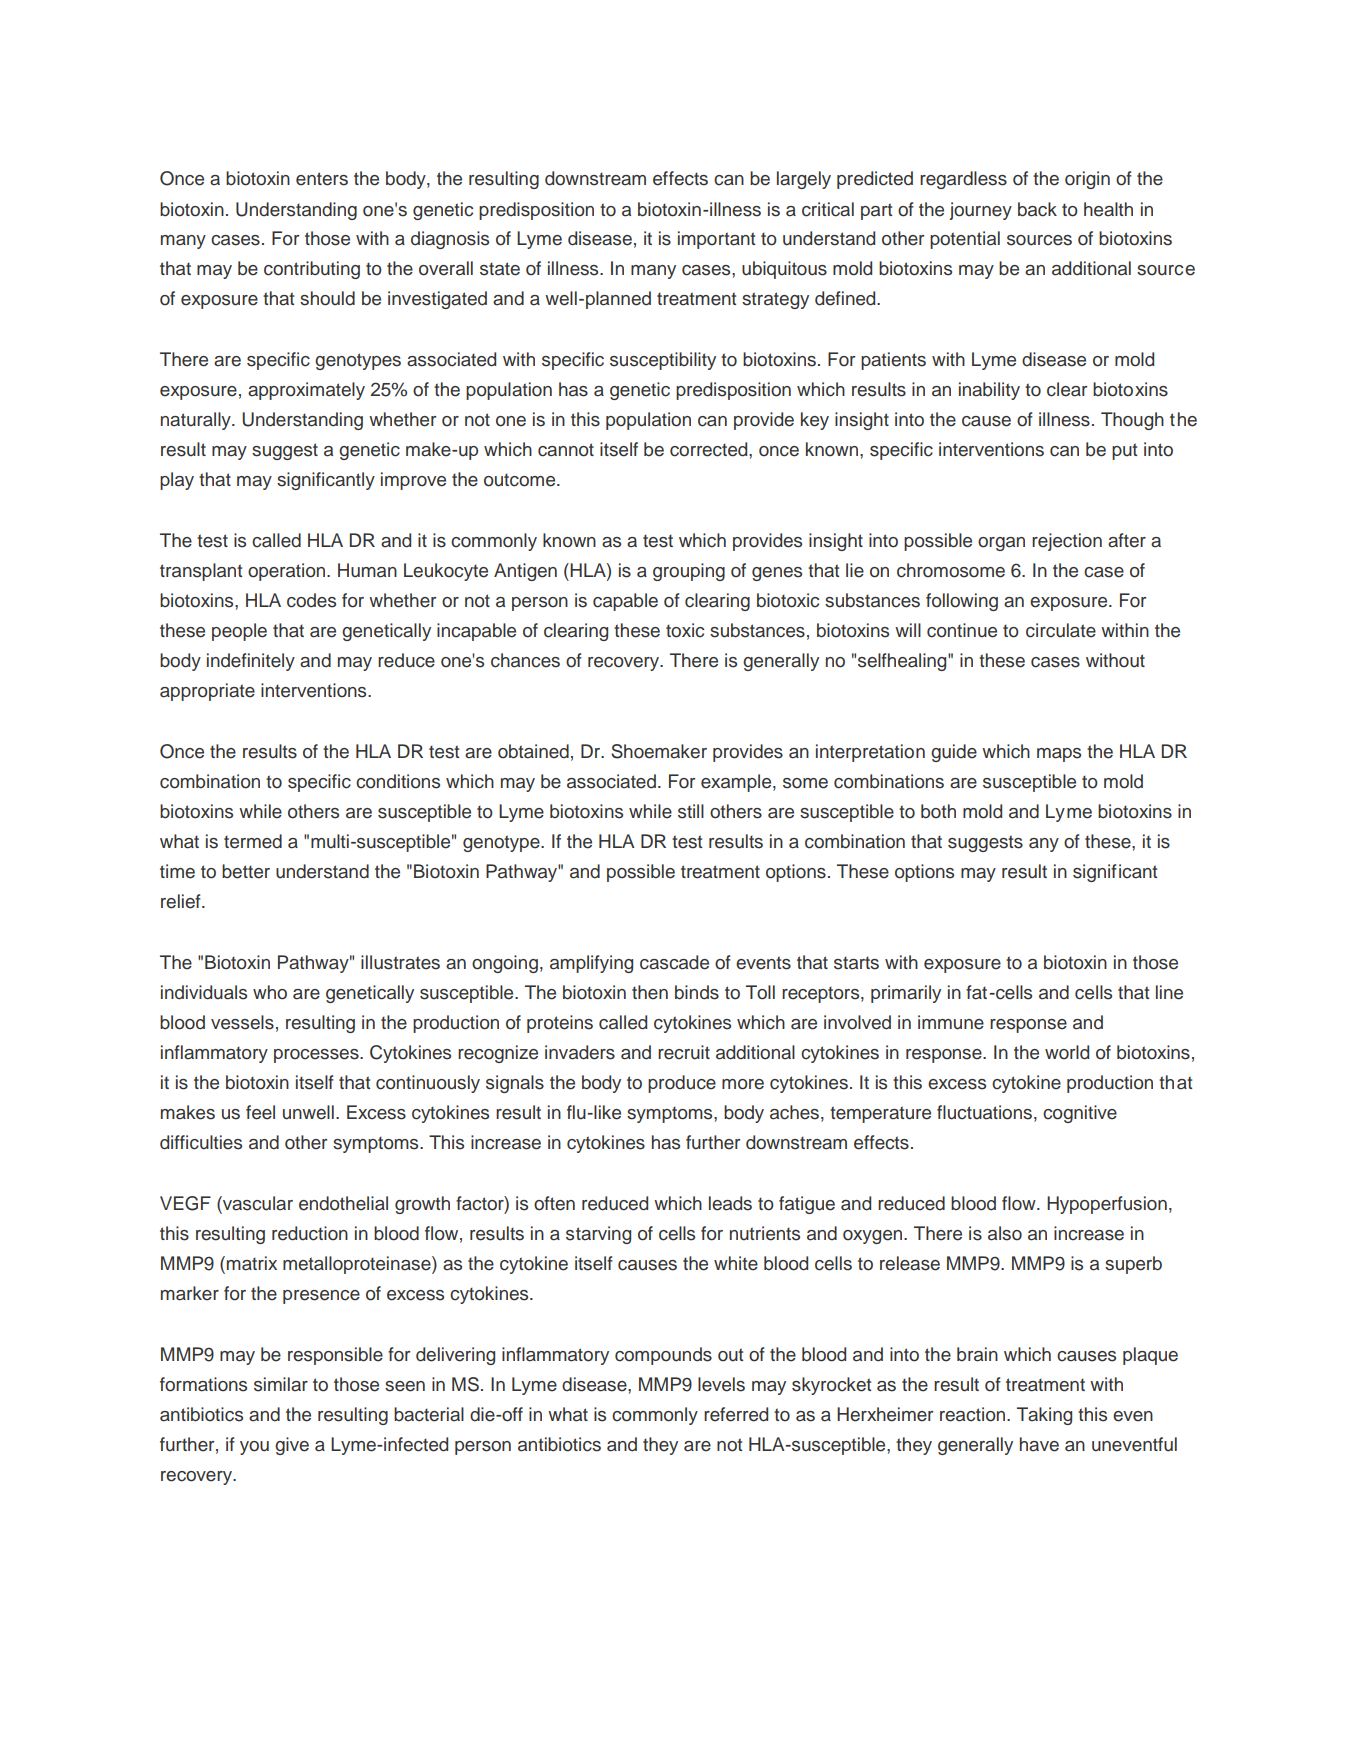 The height and width of the screenshot is (1758, 1359). Describe the element at coordinates (1037, 209) in the screenshot. I see `back` at that location.
